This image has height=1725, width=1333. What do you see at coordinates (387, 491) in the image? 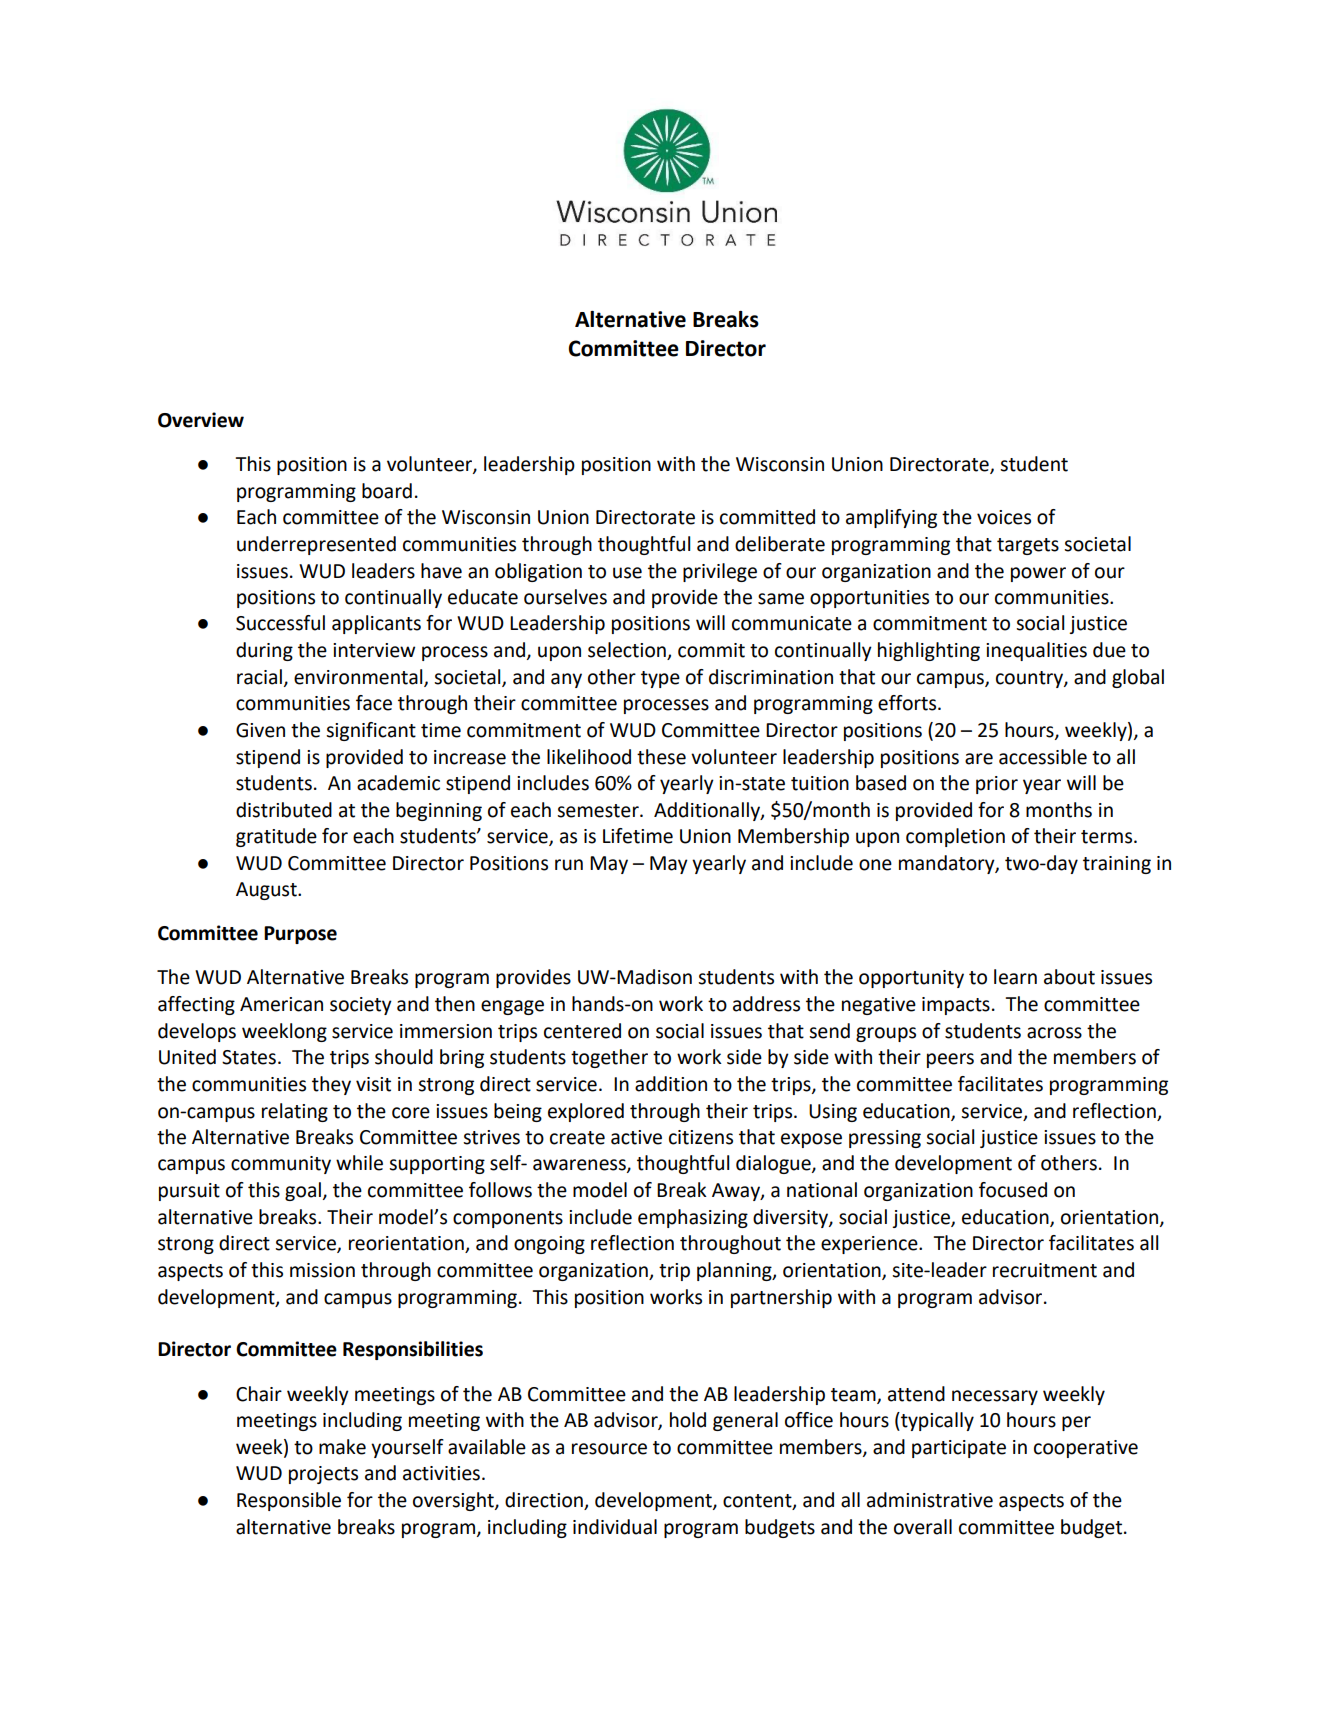
I see `board` at bounding box center [387, 491].
